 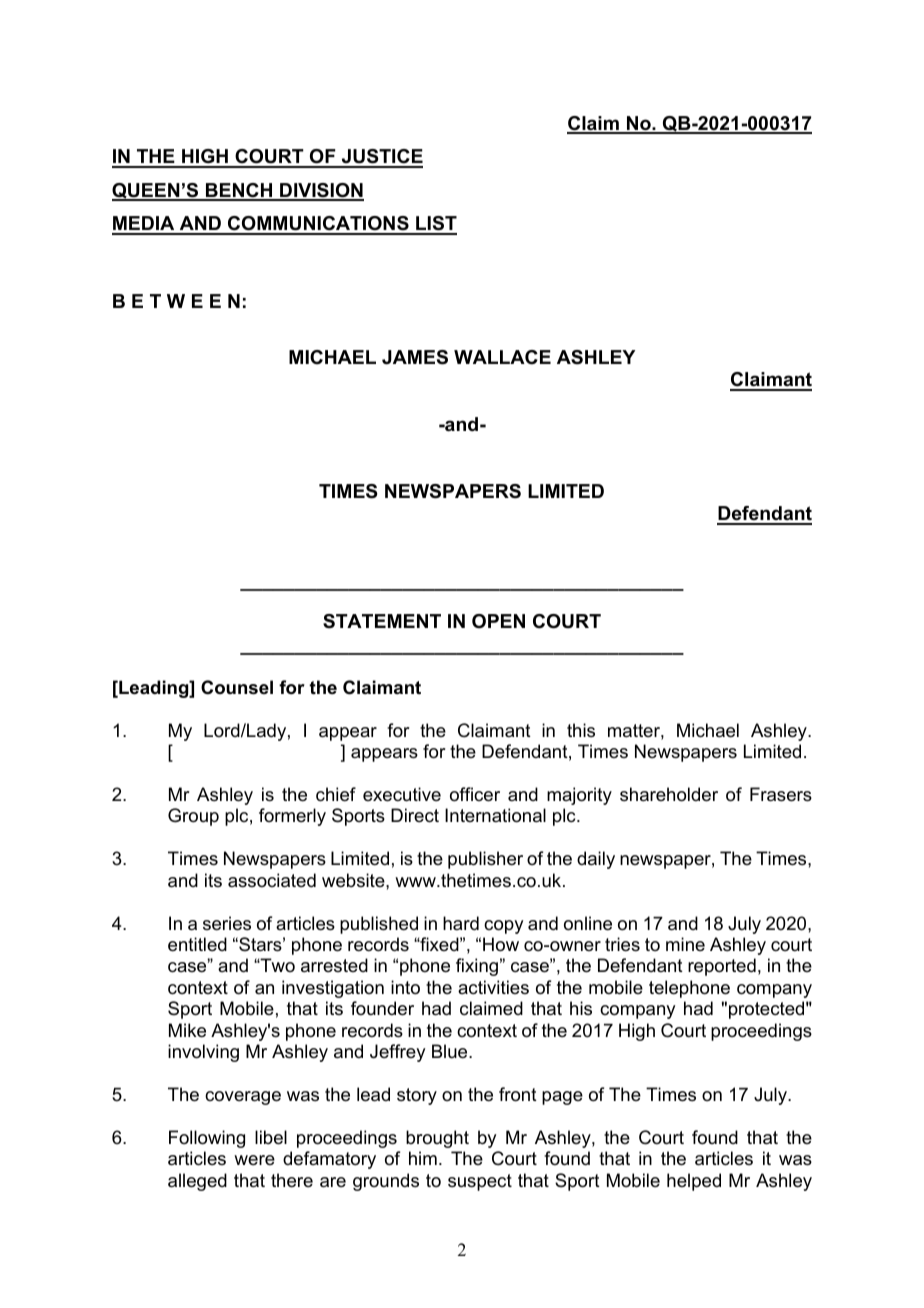 I want to click on BENCH, so click(x=239, y=191).
